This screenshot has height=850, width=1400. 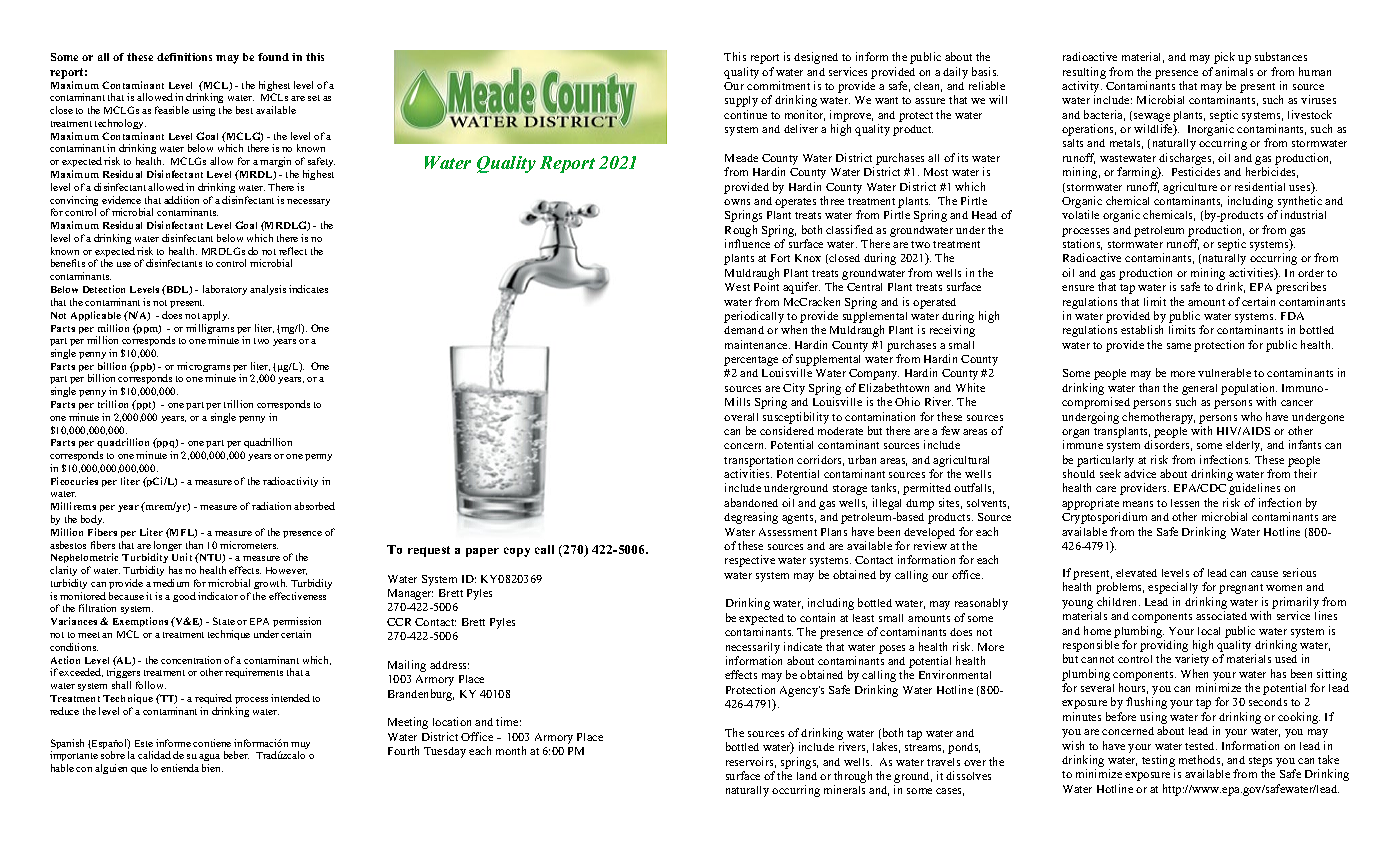 I want to click on establish, so click(x=1142, y=329).
